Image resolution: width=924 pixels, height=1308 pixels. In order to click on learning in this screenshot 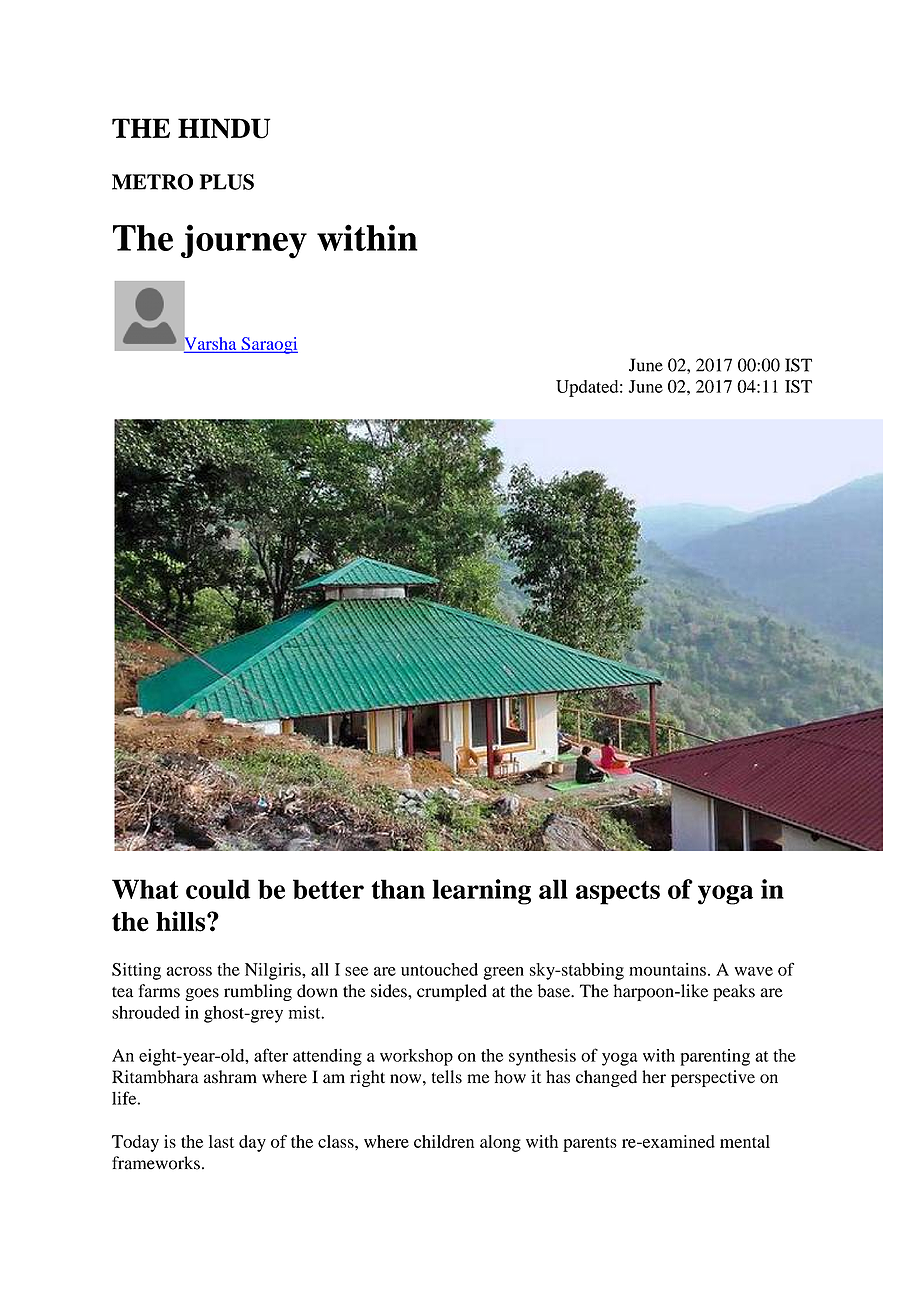, I will do `click(482, 892)`.
